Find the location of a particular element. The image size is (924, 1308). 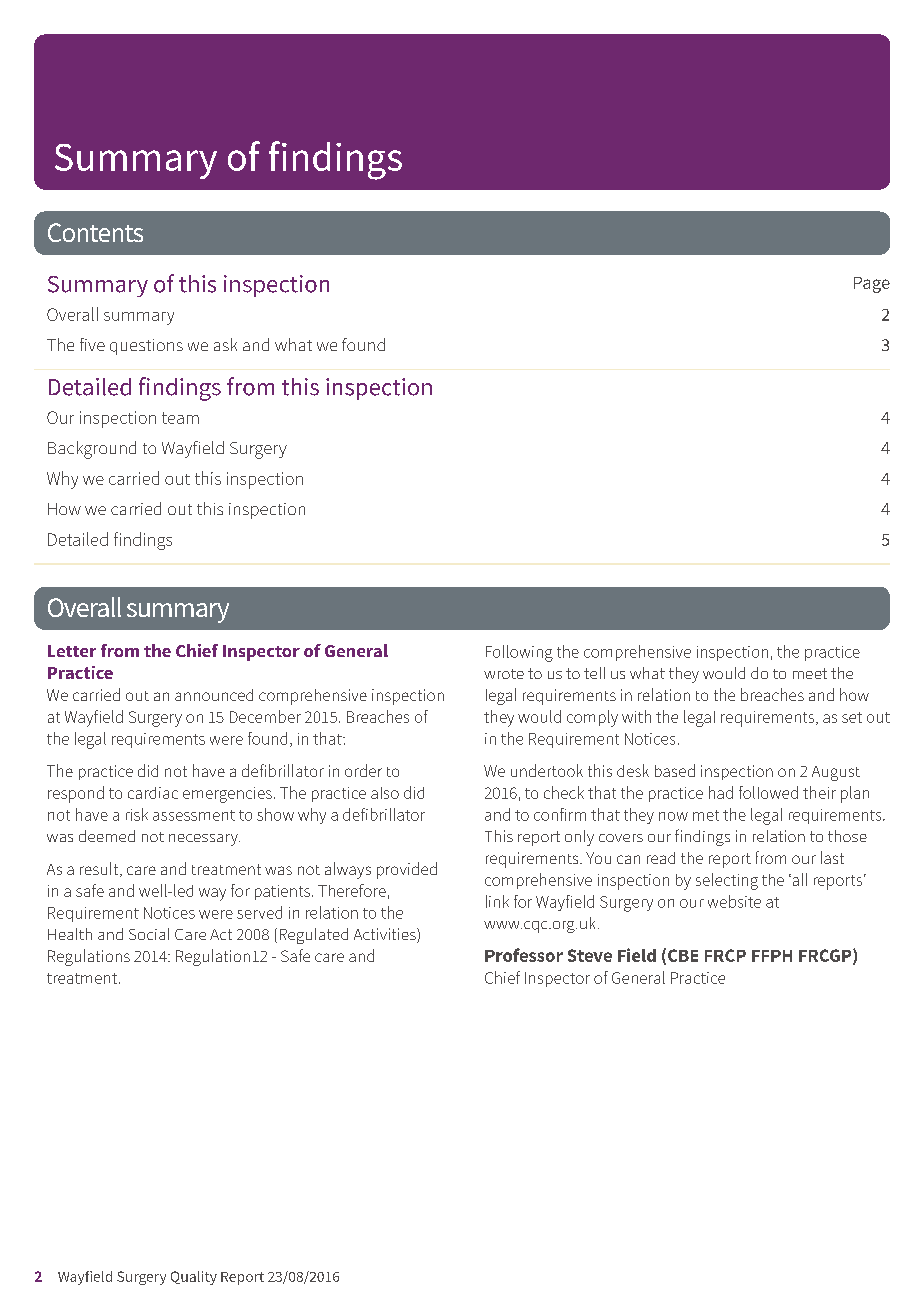

Following is located at coordinates (519, 653).
